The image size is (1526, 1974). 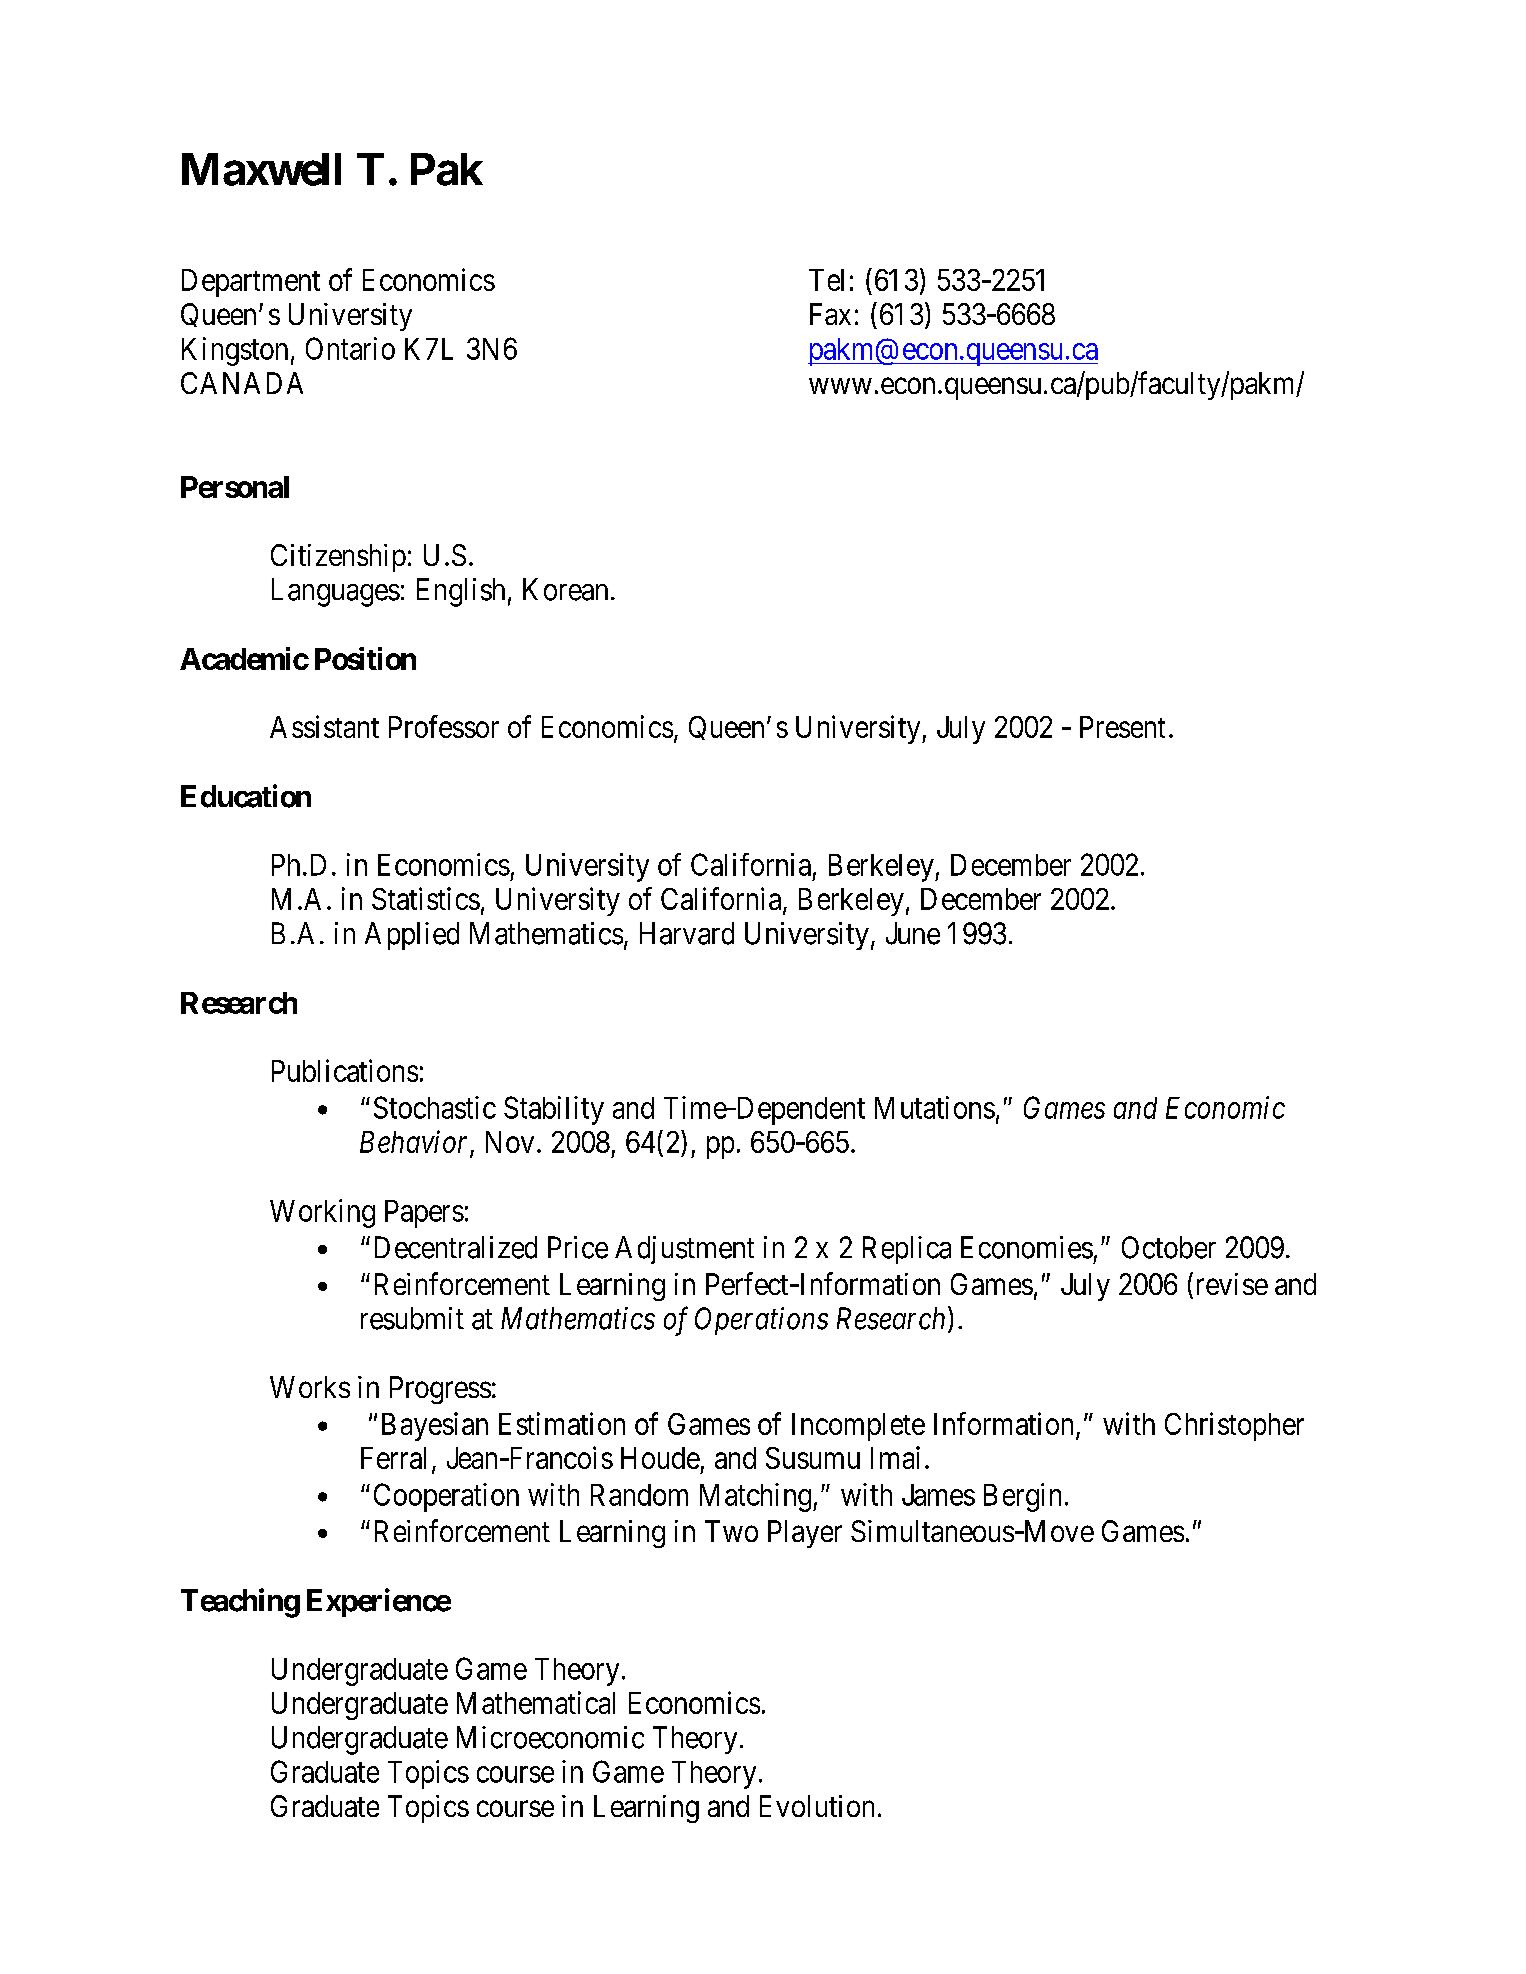 What do you see at coordinates (412, 936) in the screenshot?
I see `Applied` at bounding box center [412, 936].
